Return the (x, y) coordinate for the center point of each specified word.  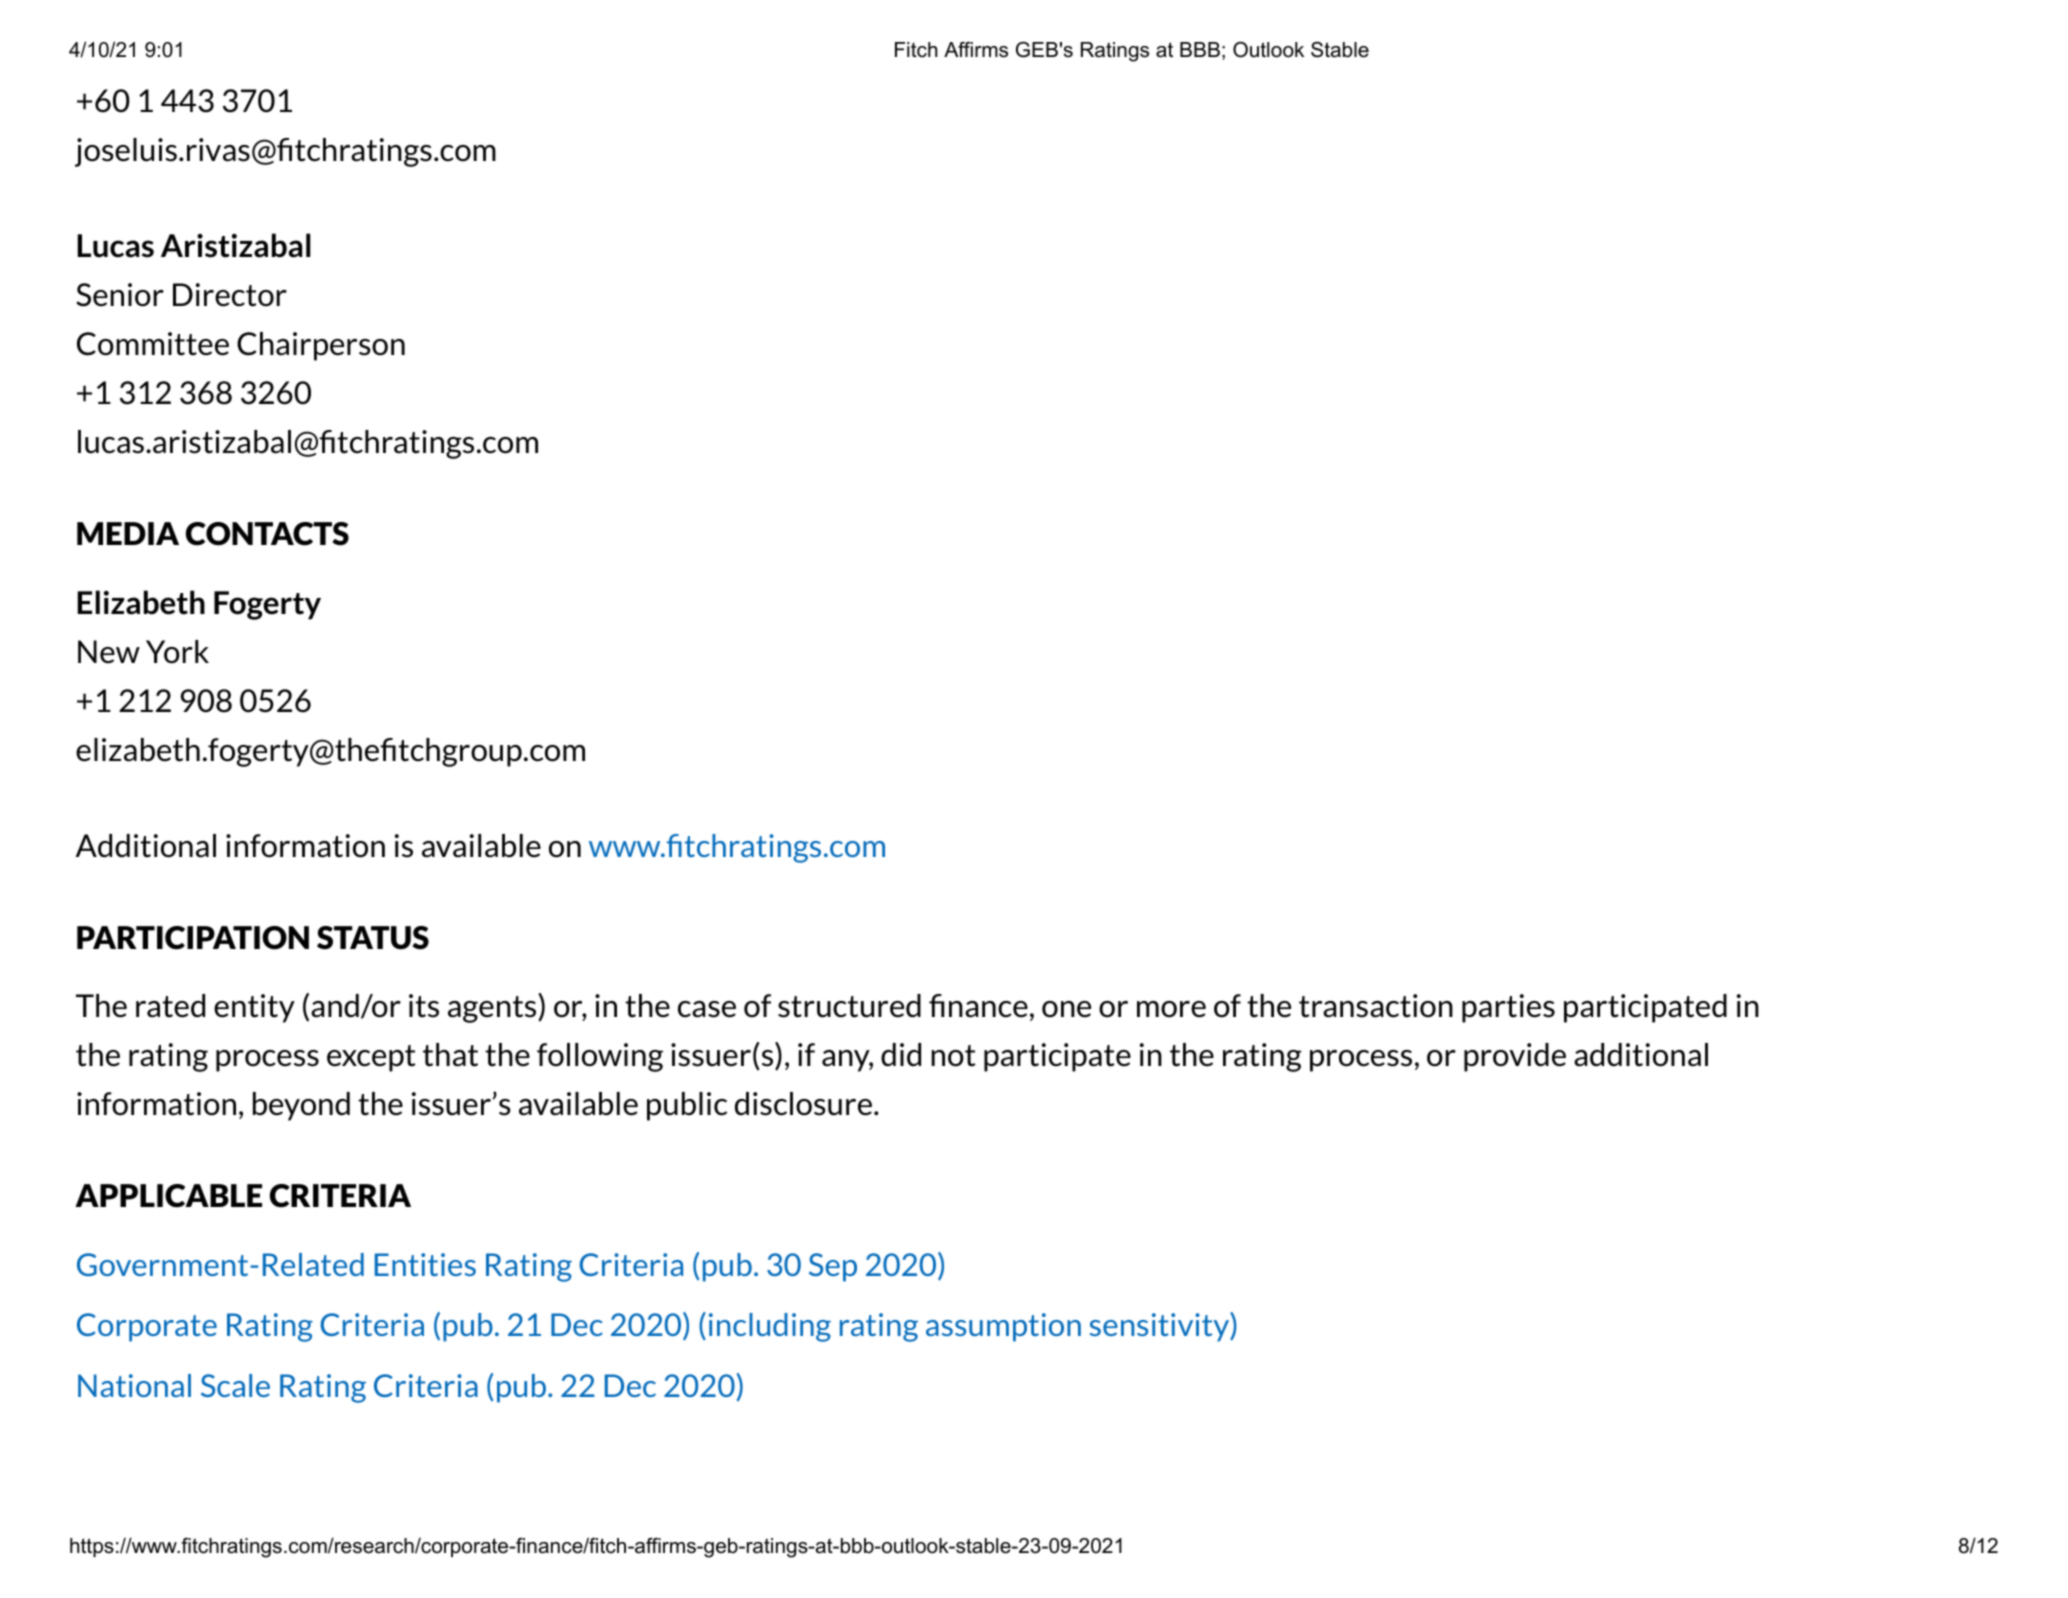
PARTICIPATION (193, 938)
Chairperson (321, 346)
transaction (1376, 1006)
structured (849, 1006)
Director (230, 295)
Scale (235, 1385)
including (770, 1327)
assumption (1003, 1327)
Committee (153, 344)
